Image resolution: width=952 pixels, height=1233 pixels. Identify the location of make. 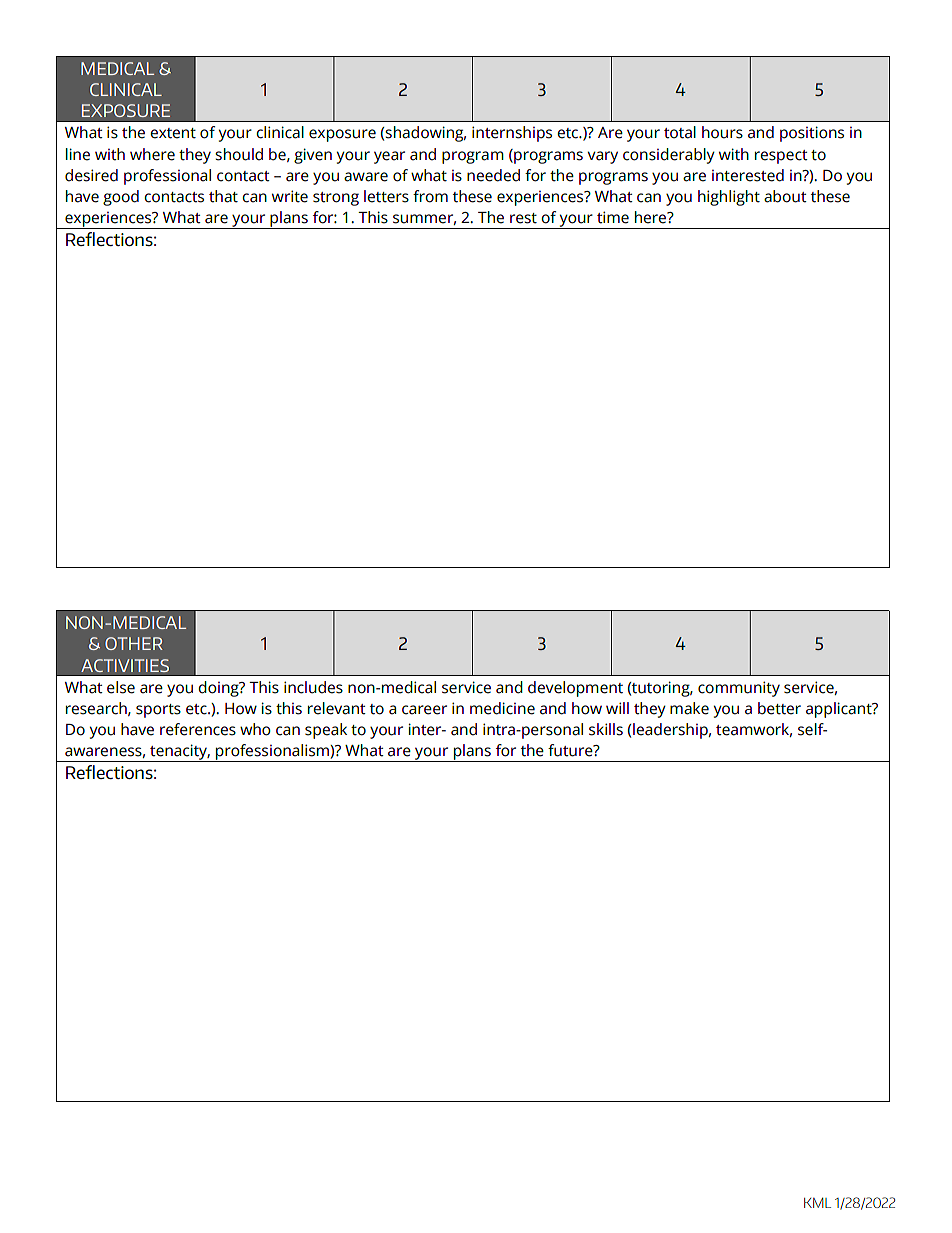
(689, 708).
